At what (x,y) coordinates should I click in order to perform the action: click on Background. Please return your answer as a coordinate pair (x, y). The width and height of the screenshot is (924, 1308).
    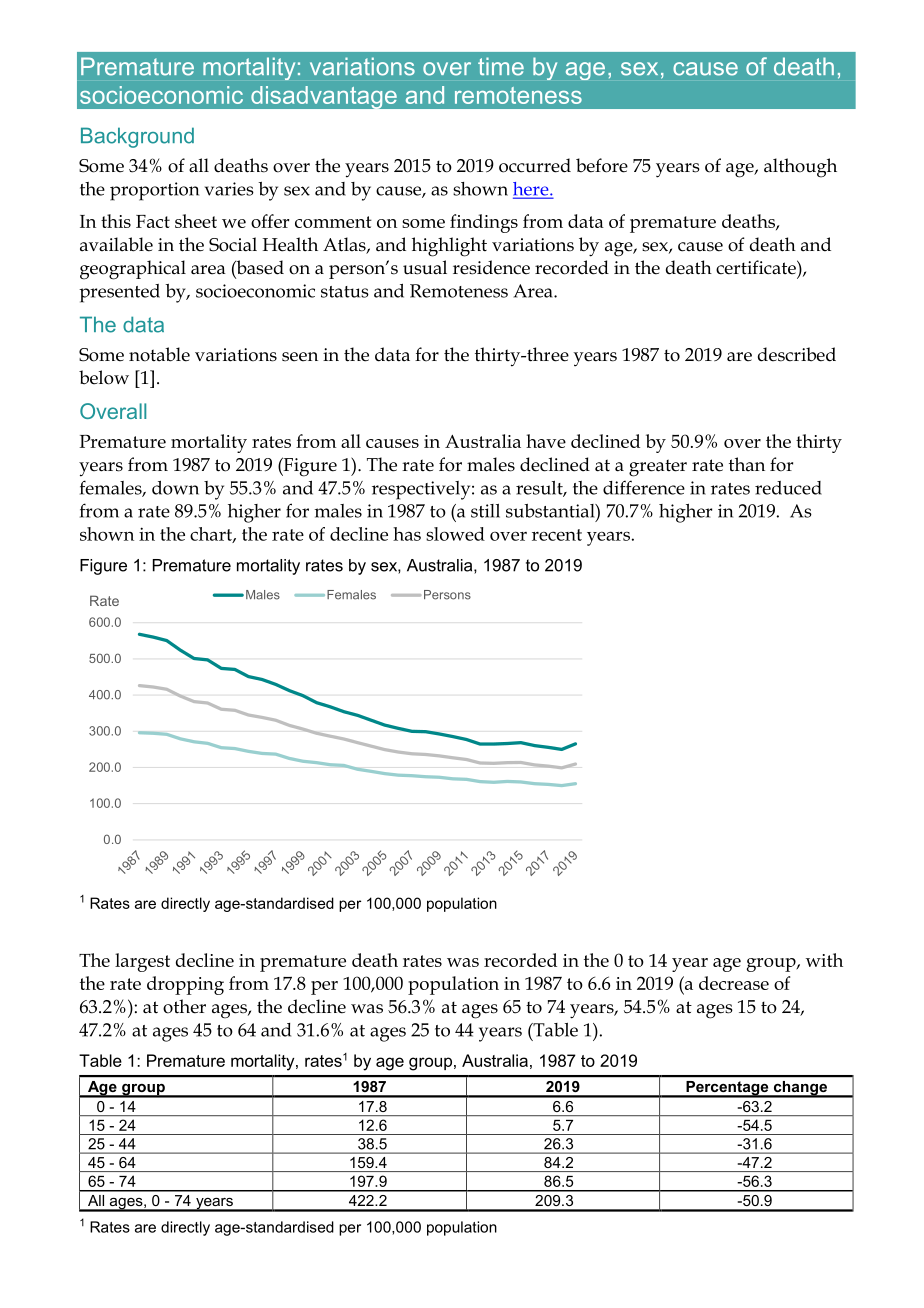
    Looking at the image, I should click on (137, 137).
